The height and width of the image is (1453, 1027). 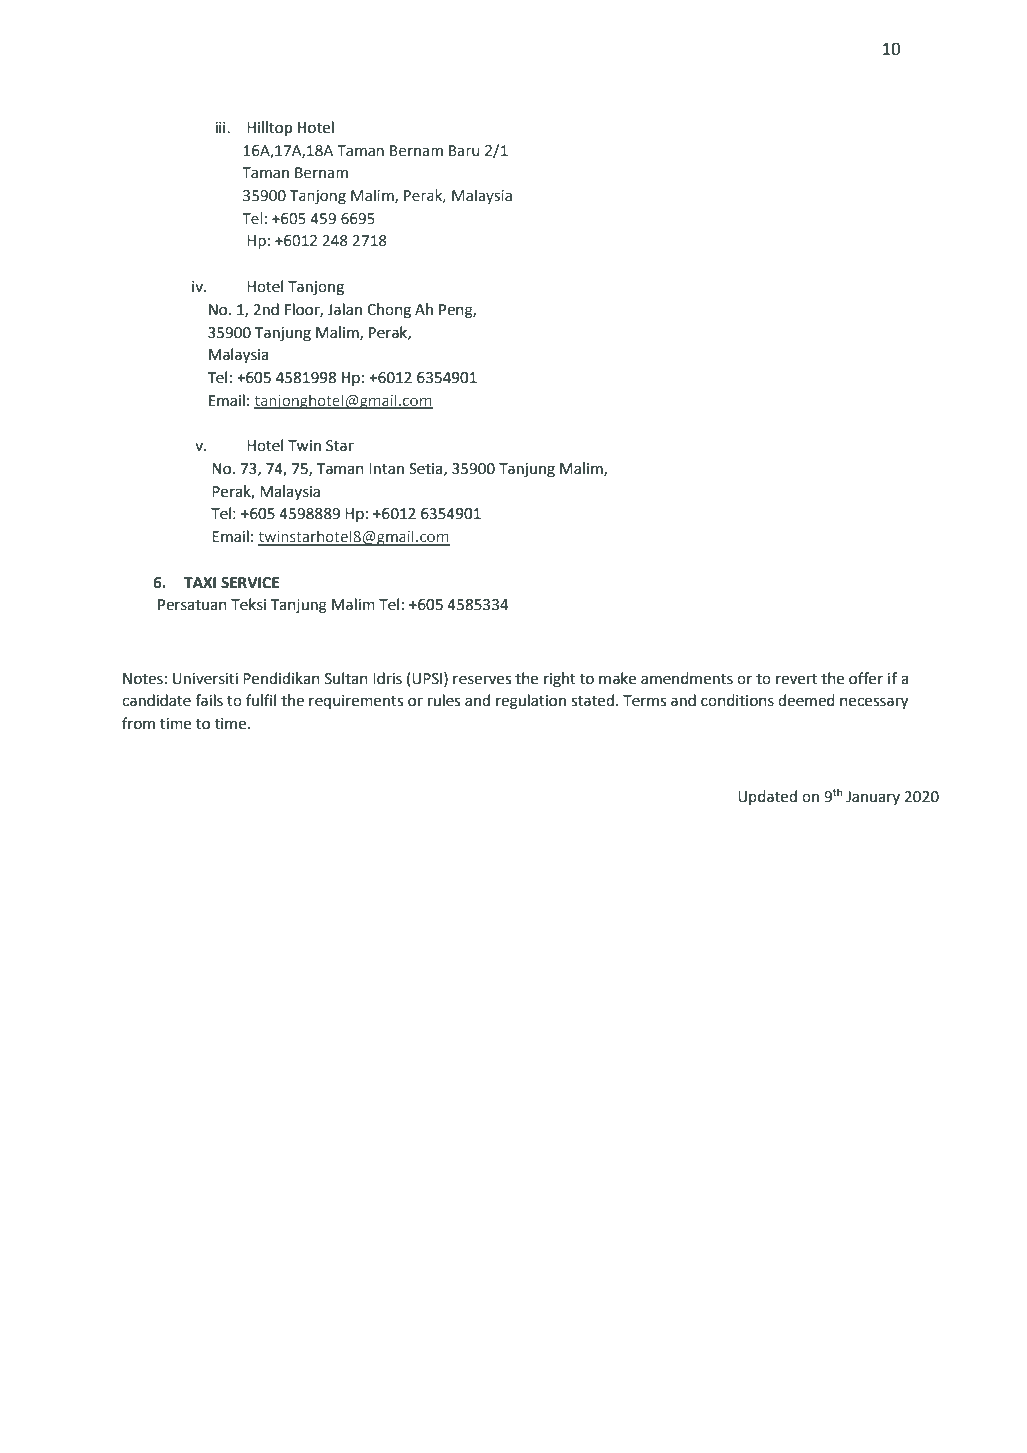 What do you see at coordinates (138, 723) in the image?
I see `from` at bounding box center [138, 723].
